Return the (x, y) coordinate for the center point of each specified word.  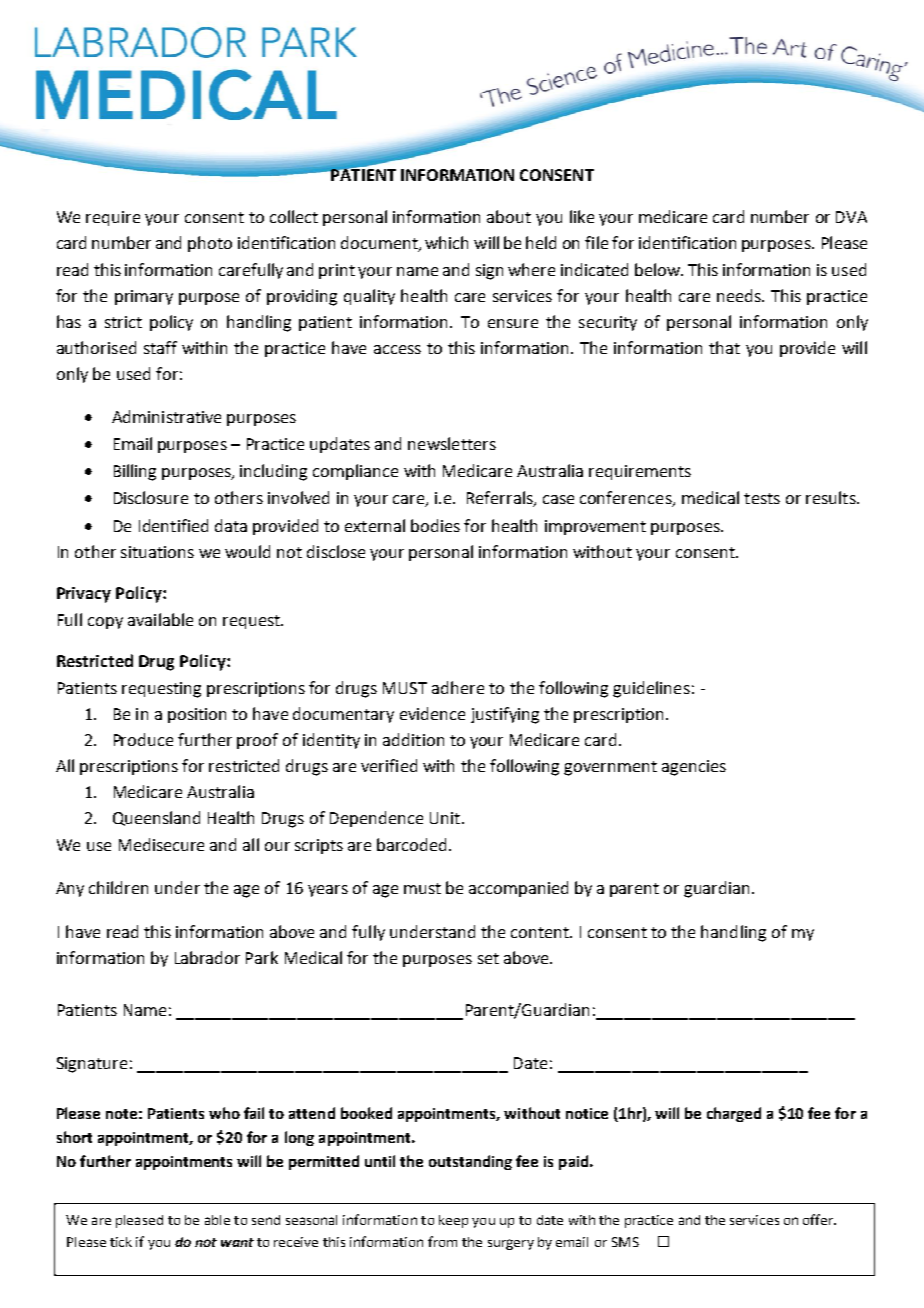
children (118, 887)
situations (157, 552)
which (446, 242)
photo (210, 244)
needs (740, 295)
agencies (694, 768)
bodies (435, 525)
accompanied (518, 889)
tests (762, 498)
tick (121, 1242)
